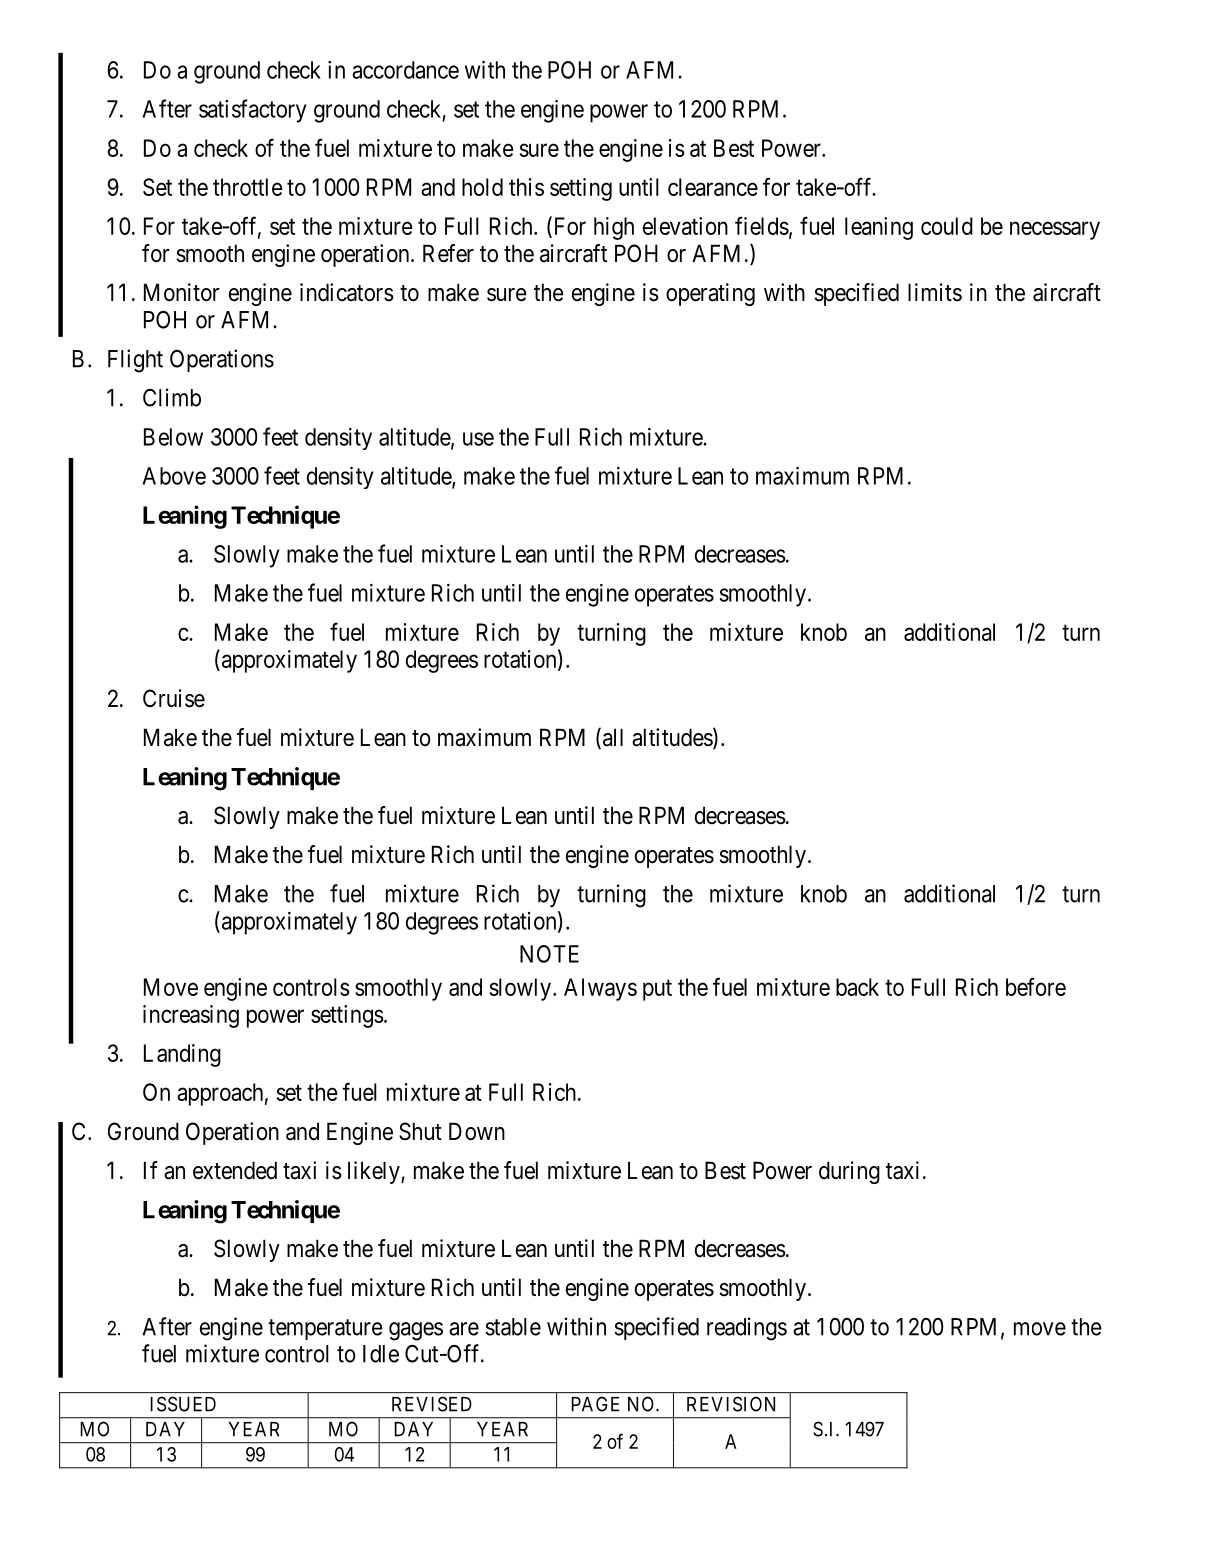 This screenshot has height=1562, width=1207. I want to click on could, so click(947, 226).
